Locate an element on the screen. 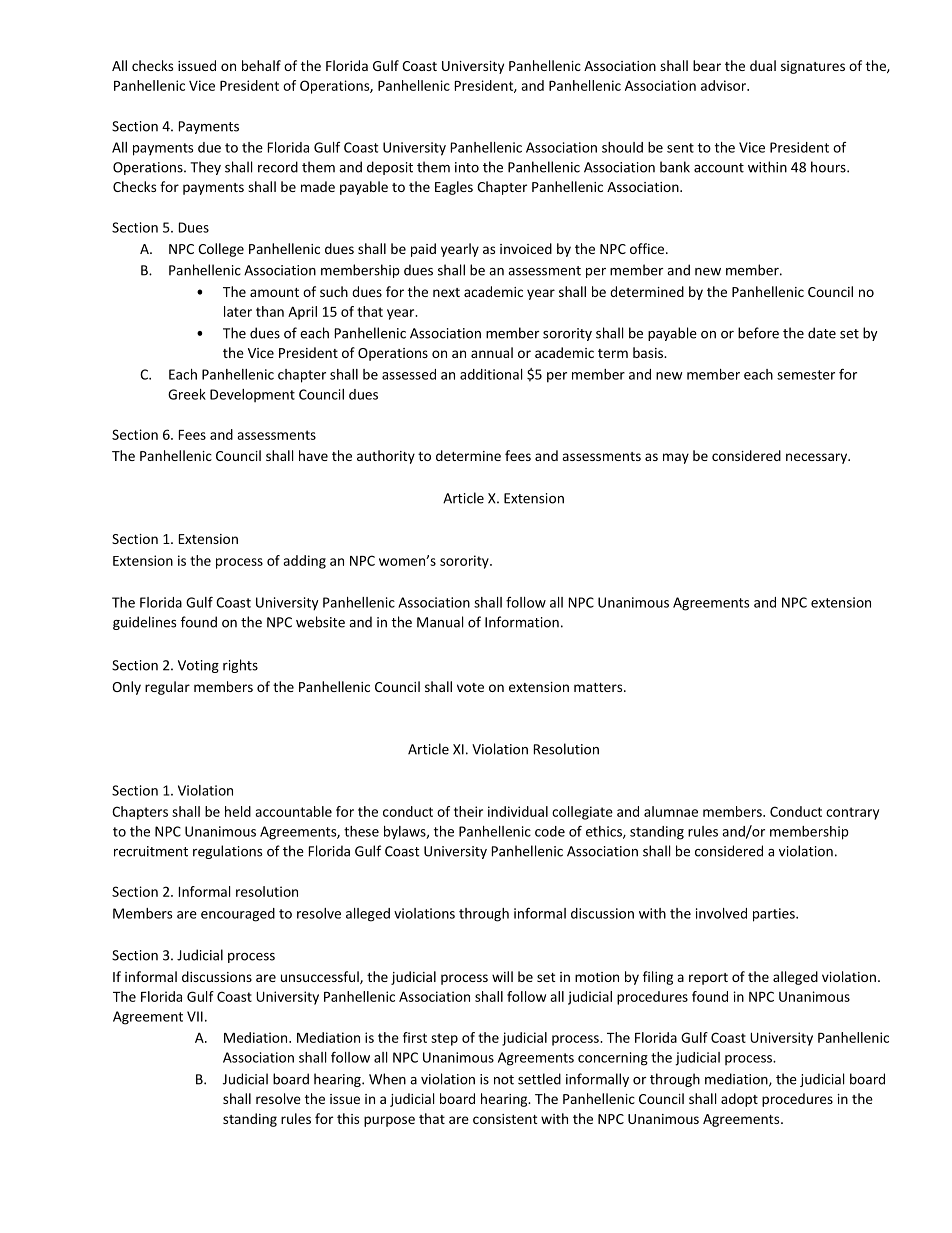  behalf is located at coordinates (261, 65).
